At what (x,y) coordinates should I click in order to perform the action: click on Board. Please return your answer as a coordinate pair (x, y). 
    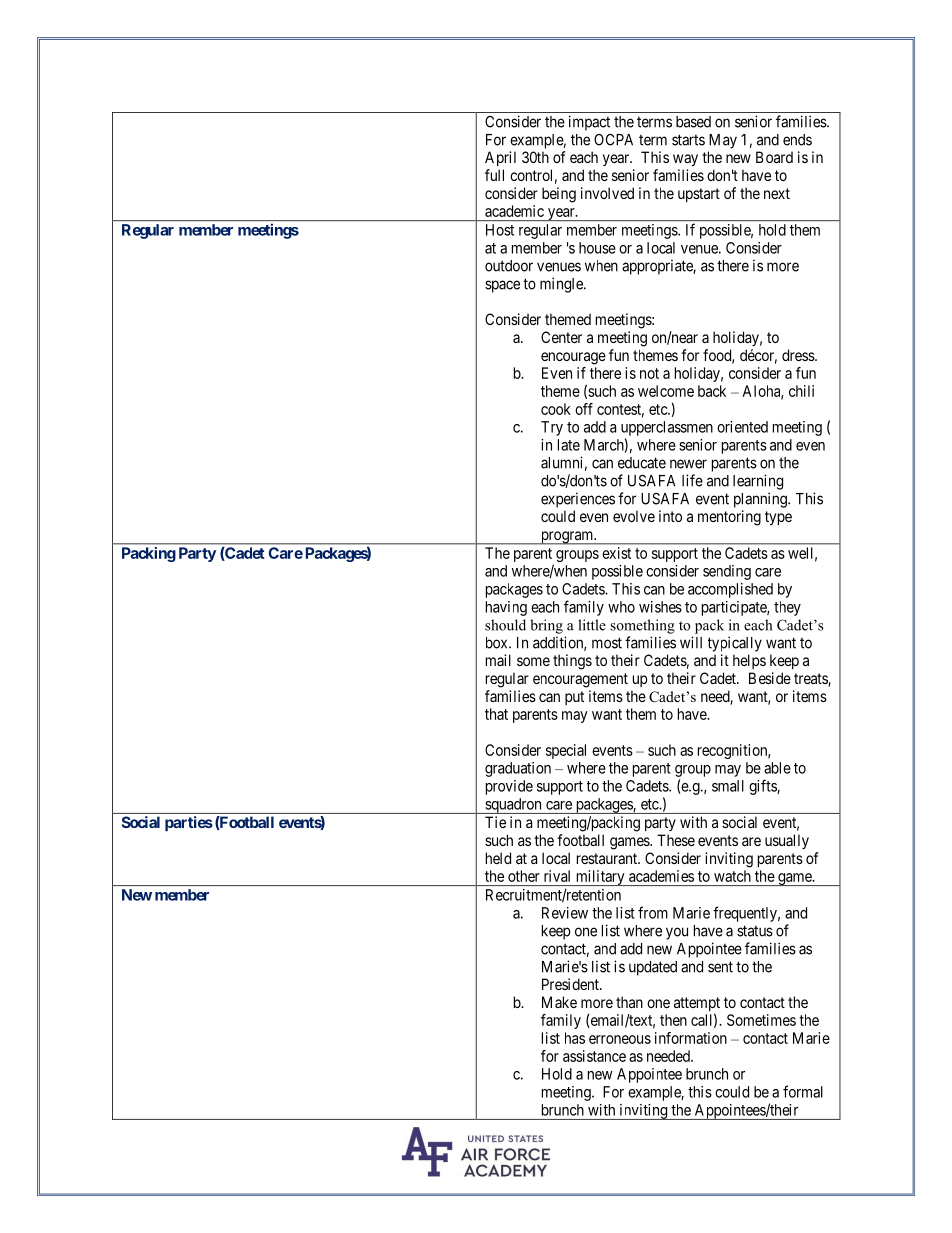
    Looking at the image, I should click on (774, 157).
